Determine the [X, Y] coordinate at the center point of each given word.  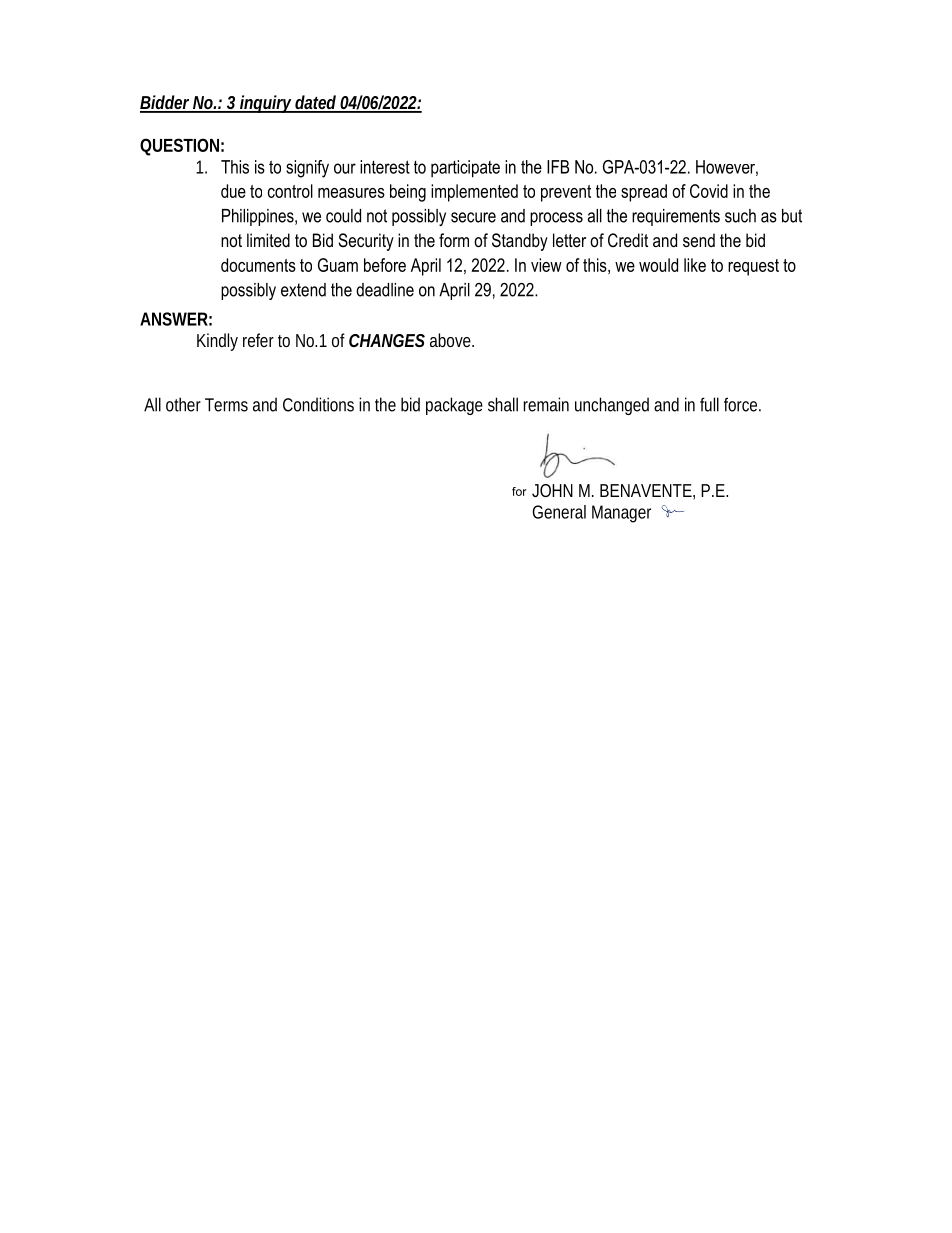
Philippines [259, 217]
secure [473, 217]
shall [503, 404]
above [452, 340]
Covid [709, 191]
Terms [226, 405]
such [740, 216]
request [753, 267]
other [183, 404]
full [709, 404]
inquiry [266, 104]
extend [303, 290]
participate [465, 169]
